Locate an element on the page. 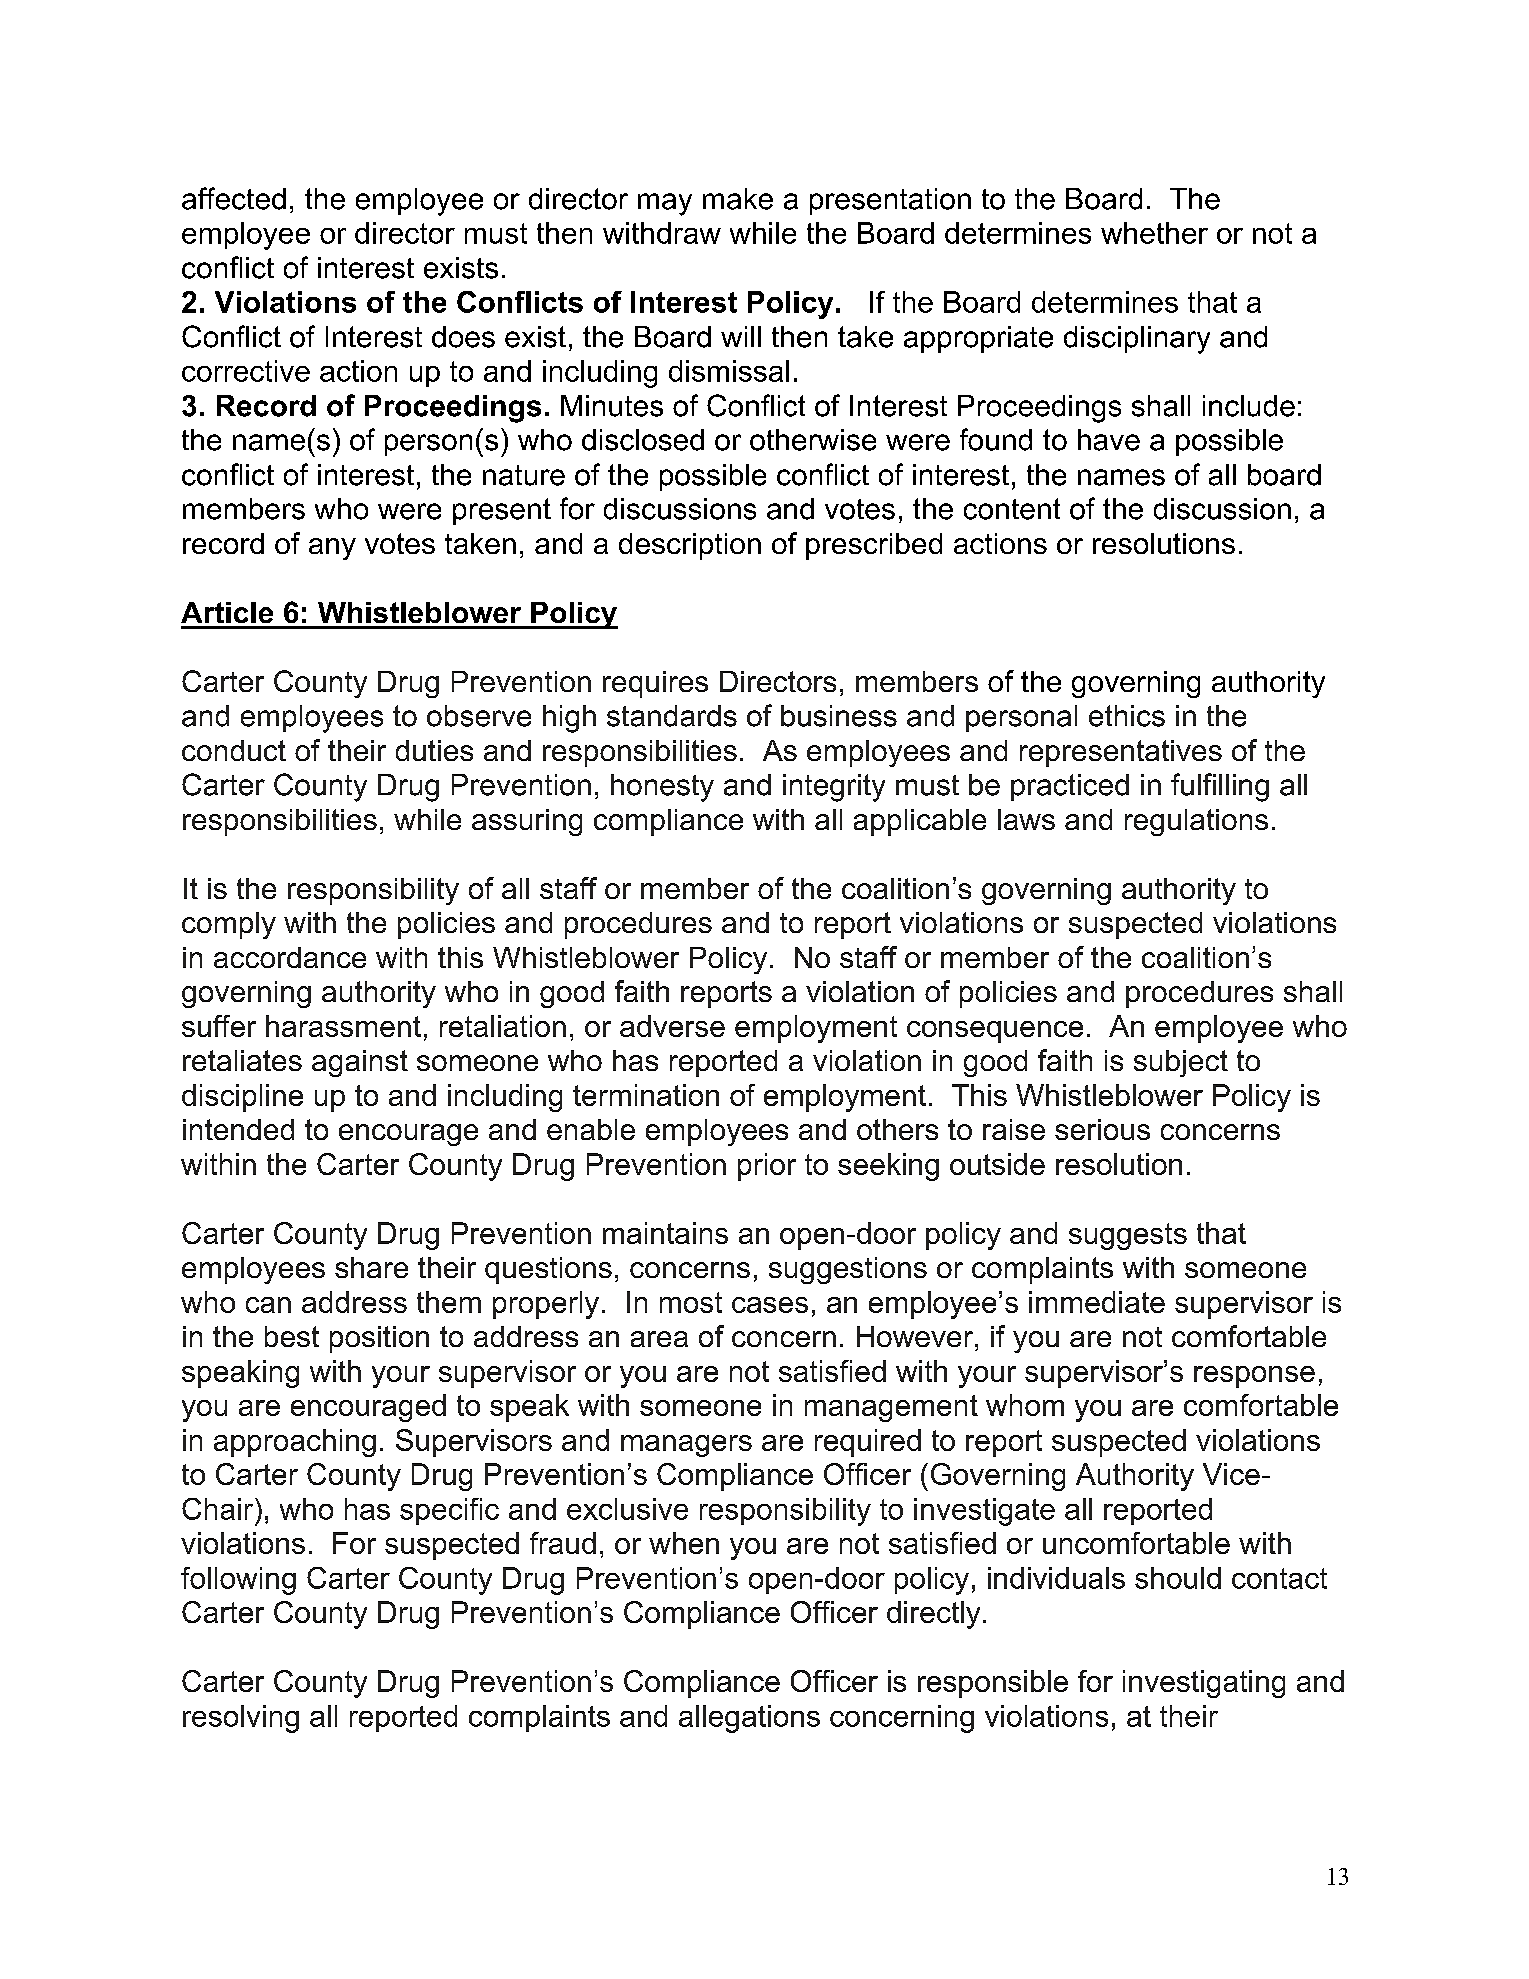  make is located at coordinates (738, 199).
